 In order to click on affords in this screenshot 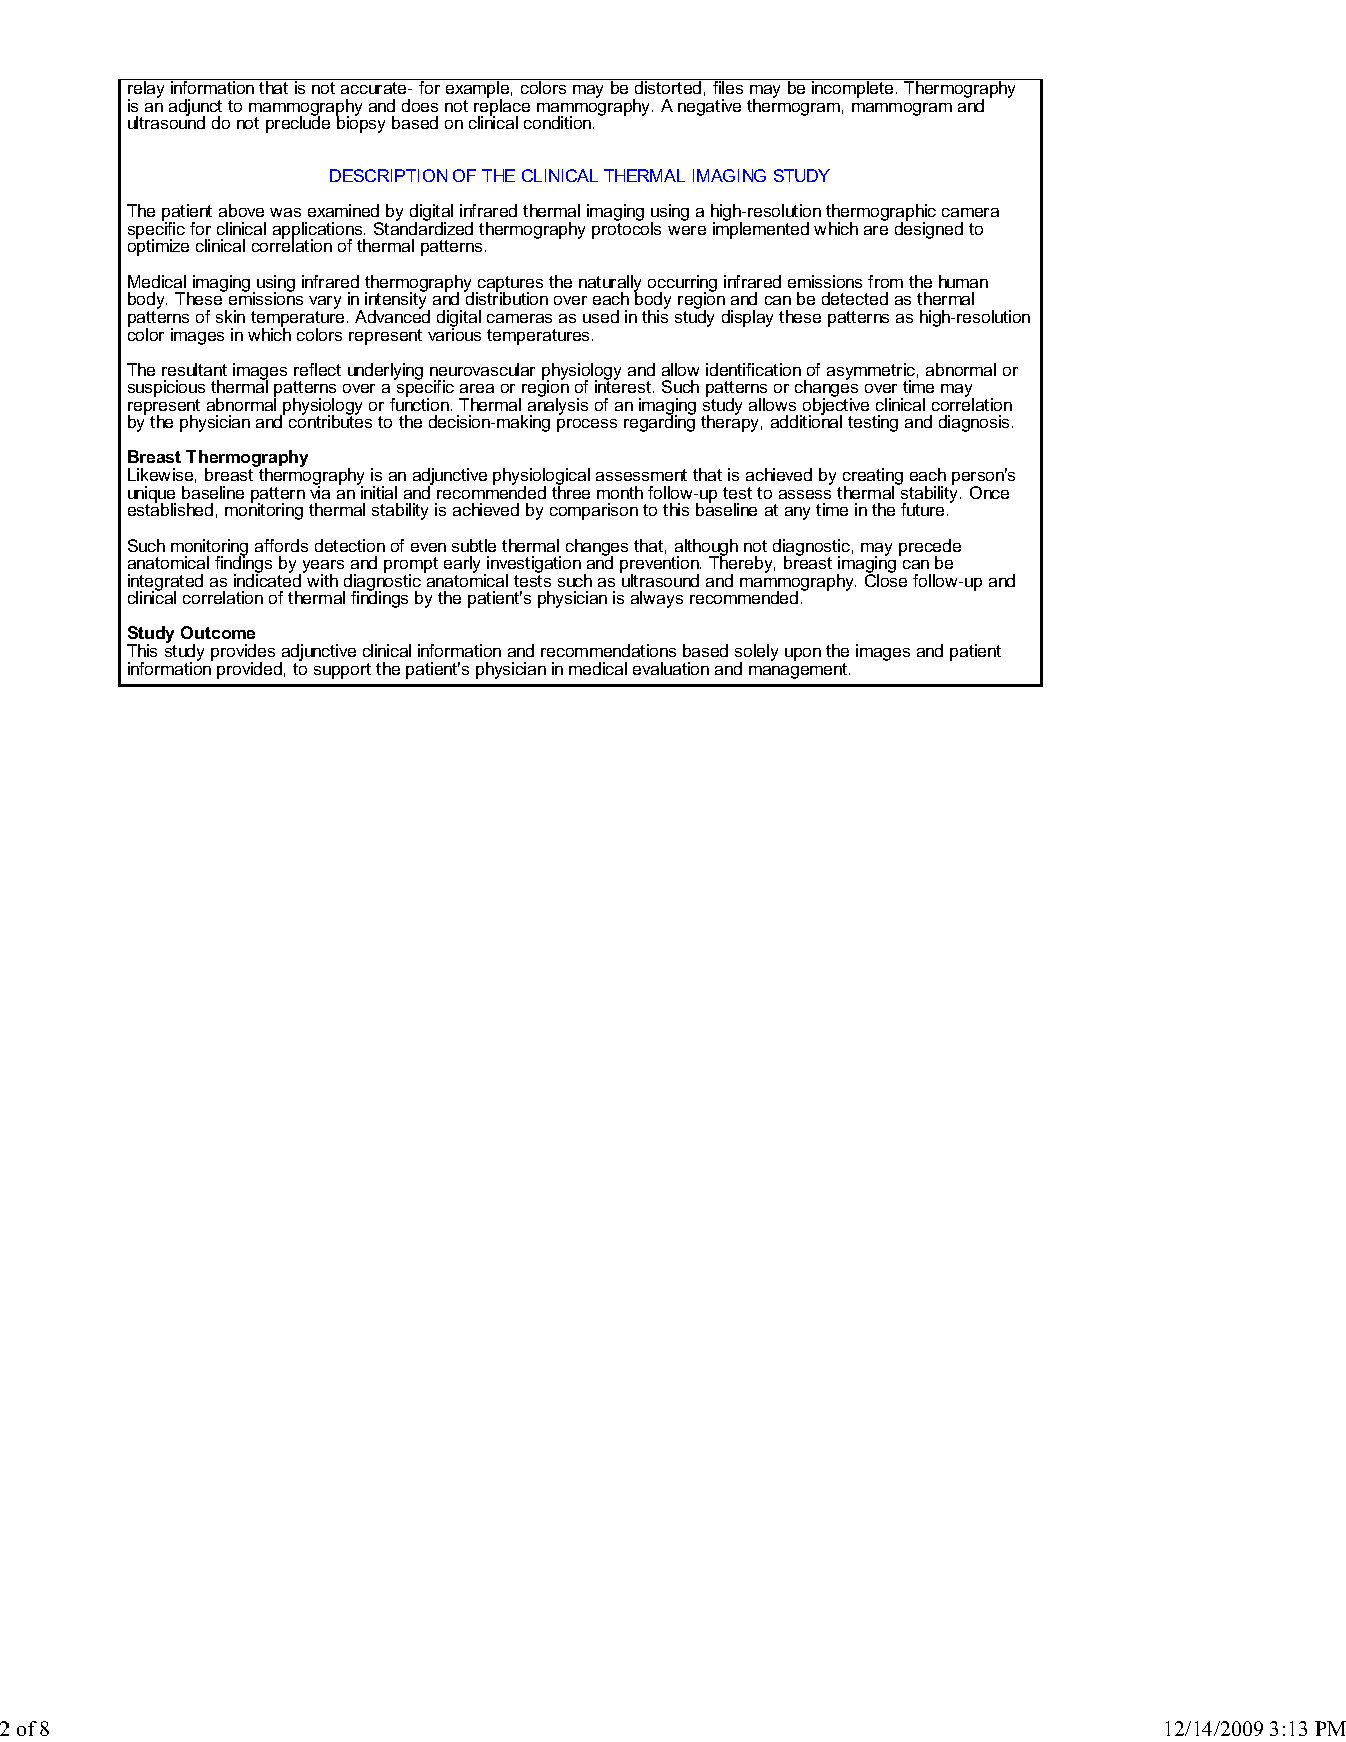, I will do `click(281, 545)`.
